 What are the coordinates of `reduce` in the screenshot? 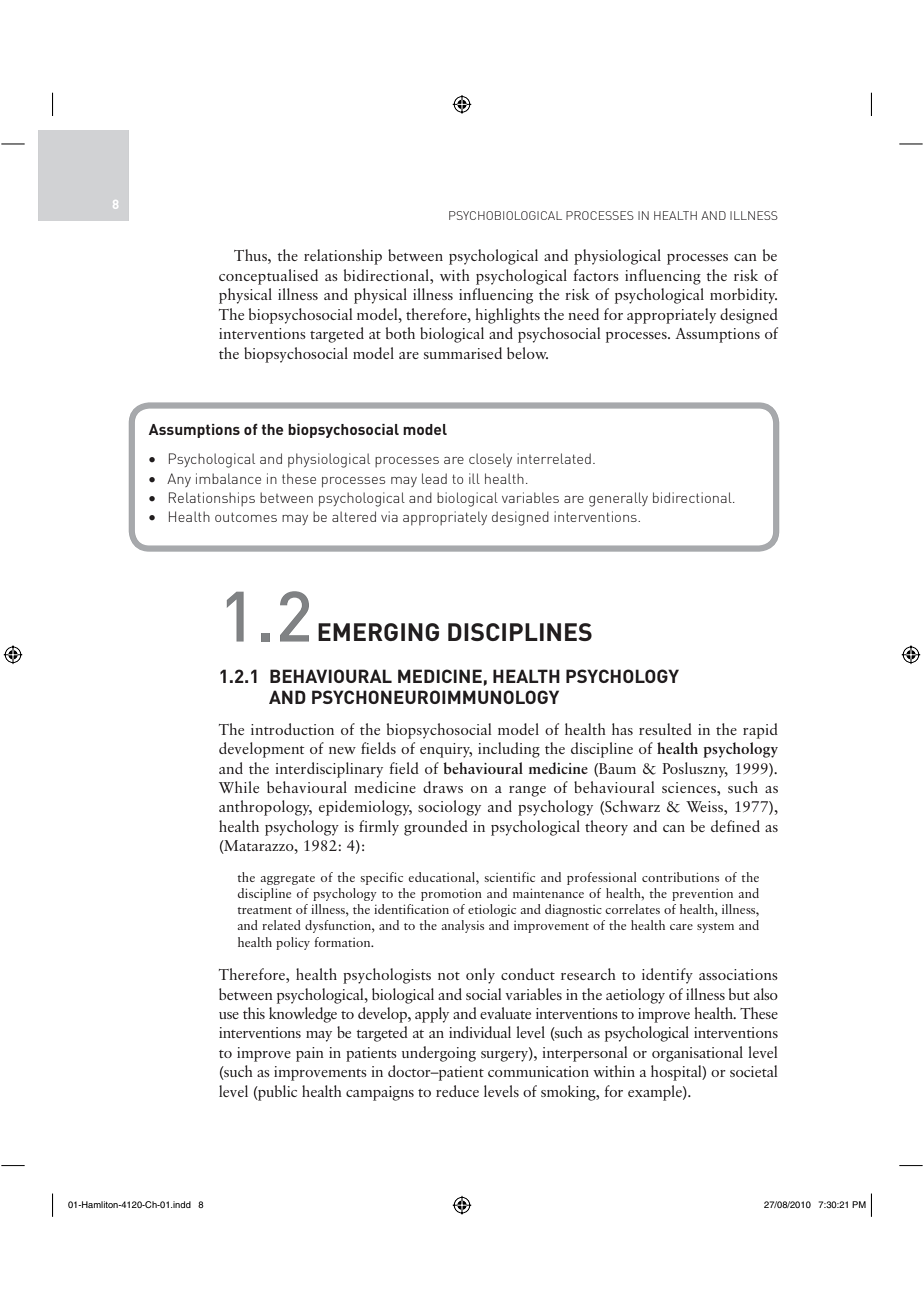 It's located at (457, 1091).
